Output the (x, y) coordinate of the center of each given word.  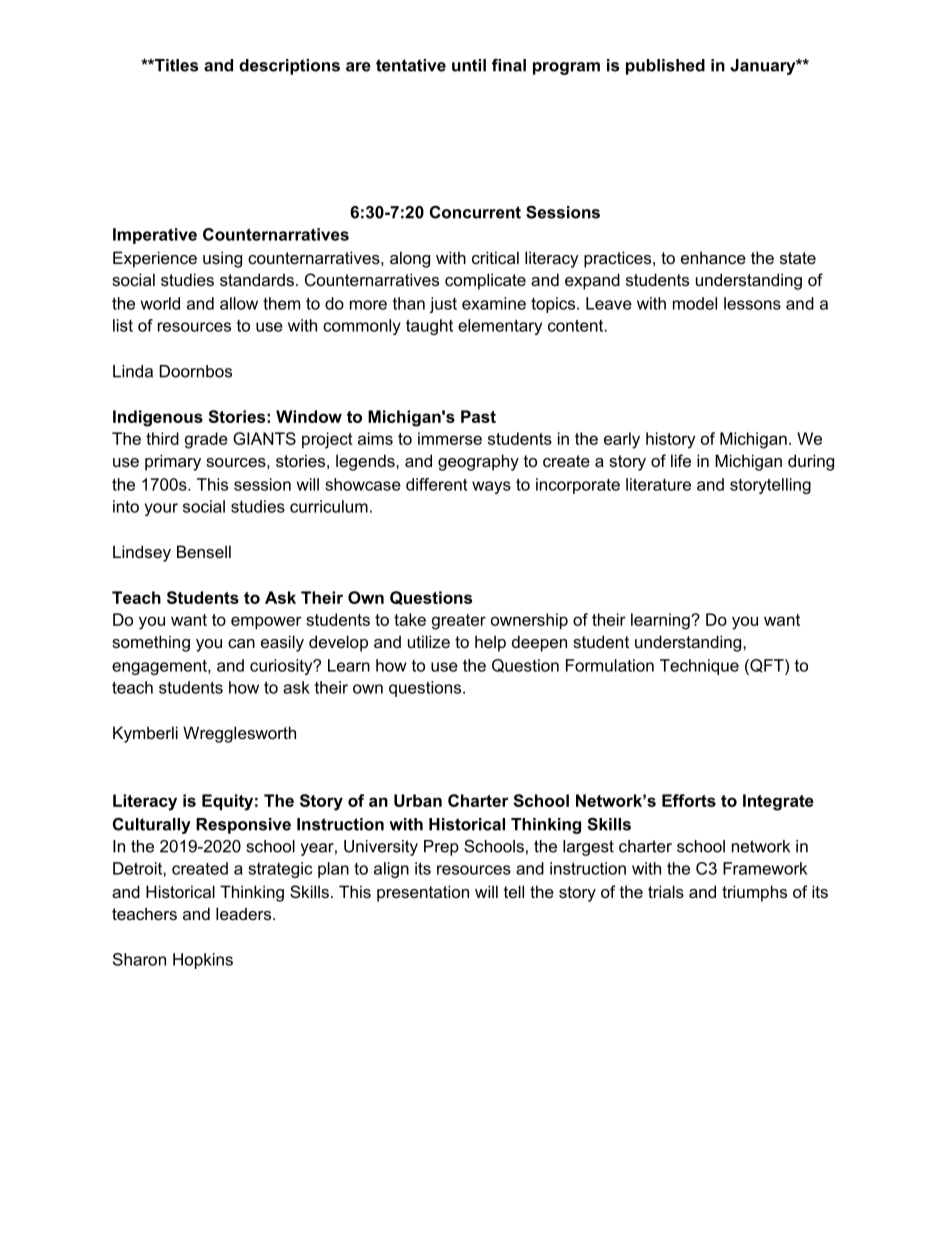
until (469, 65)
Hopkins (203, 961)
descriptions (289, 67)
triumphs (754, 893)
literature (658, 484)
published (665, 67)
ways (491, 487)
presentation (423, 893)
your (161, 509)
